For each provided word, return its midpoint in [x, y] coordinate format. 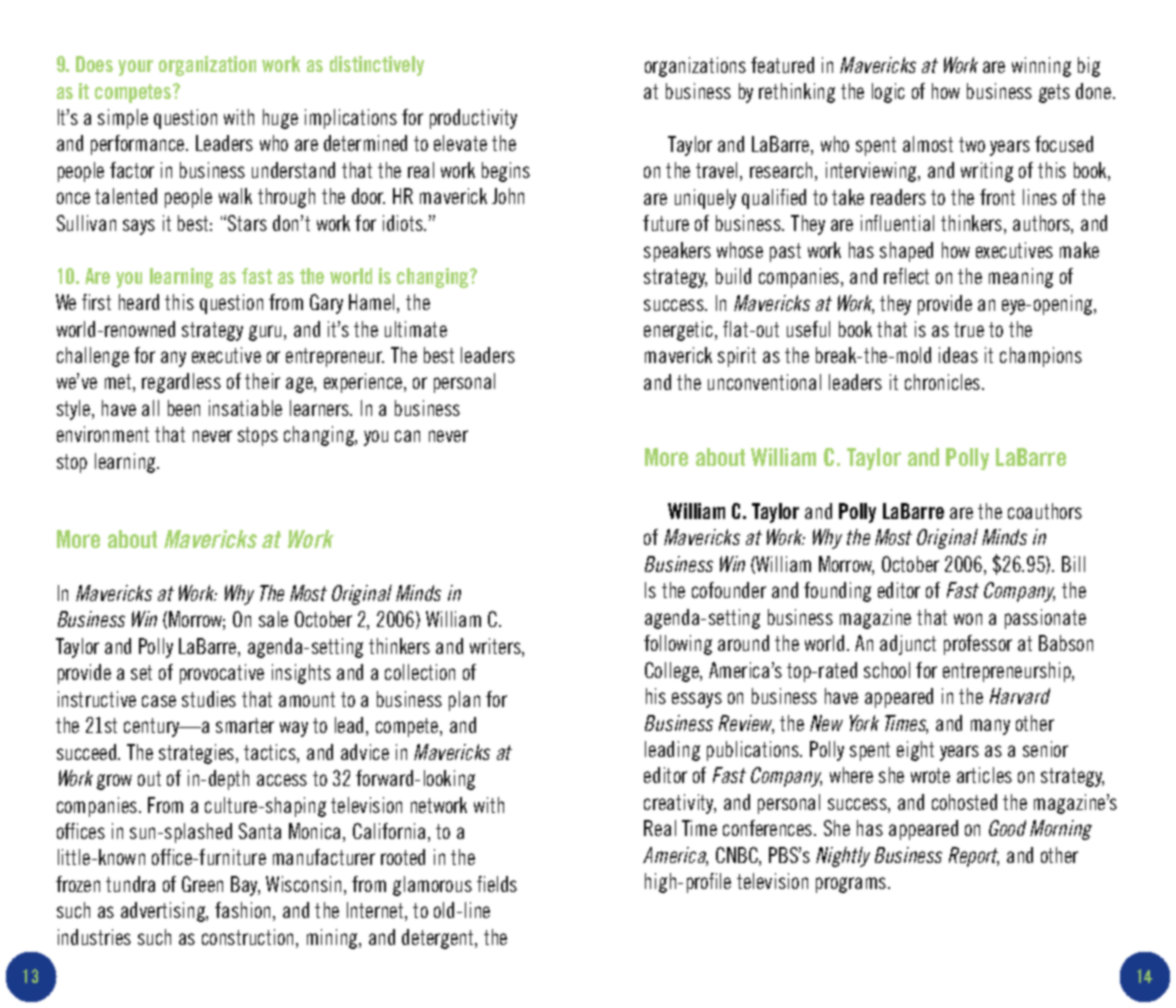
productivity [473, 119]
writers [496, 647]
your [135, 68]
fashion [242, 910]
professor [978, 645]
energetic [680, 331]
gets [1054, 93]
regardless [181, 383]
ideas [958, 355]
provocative [222, 674]
